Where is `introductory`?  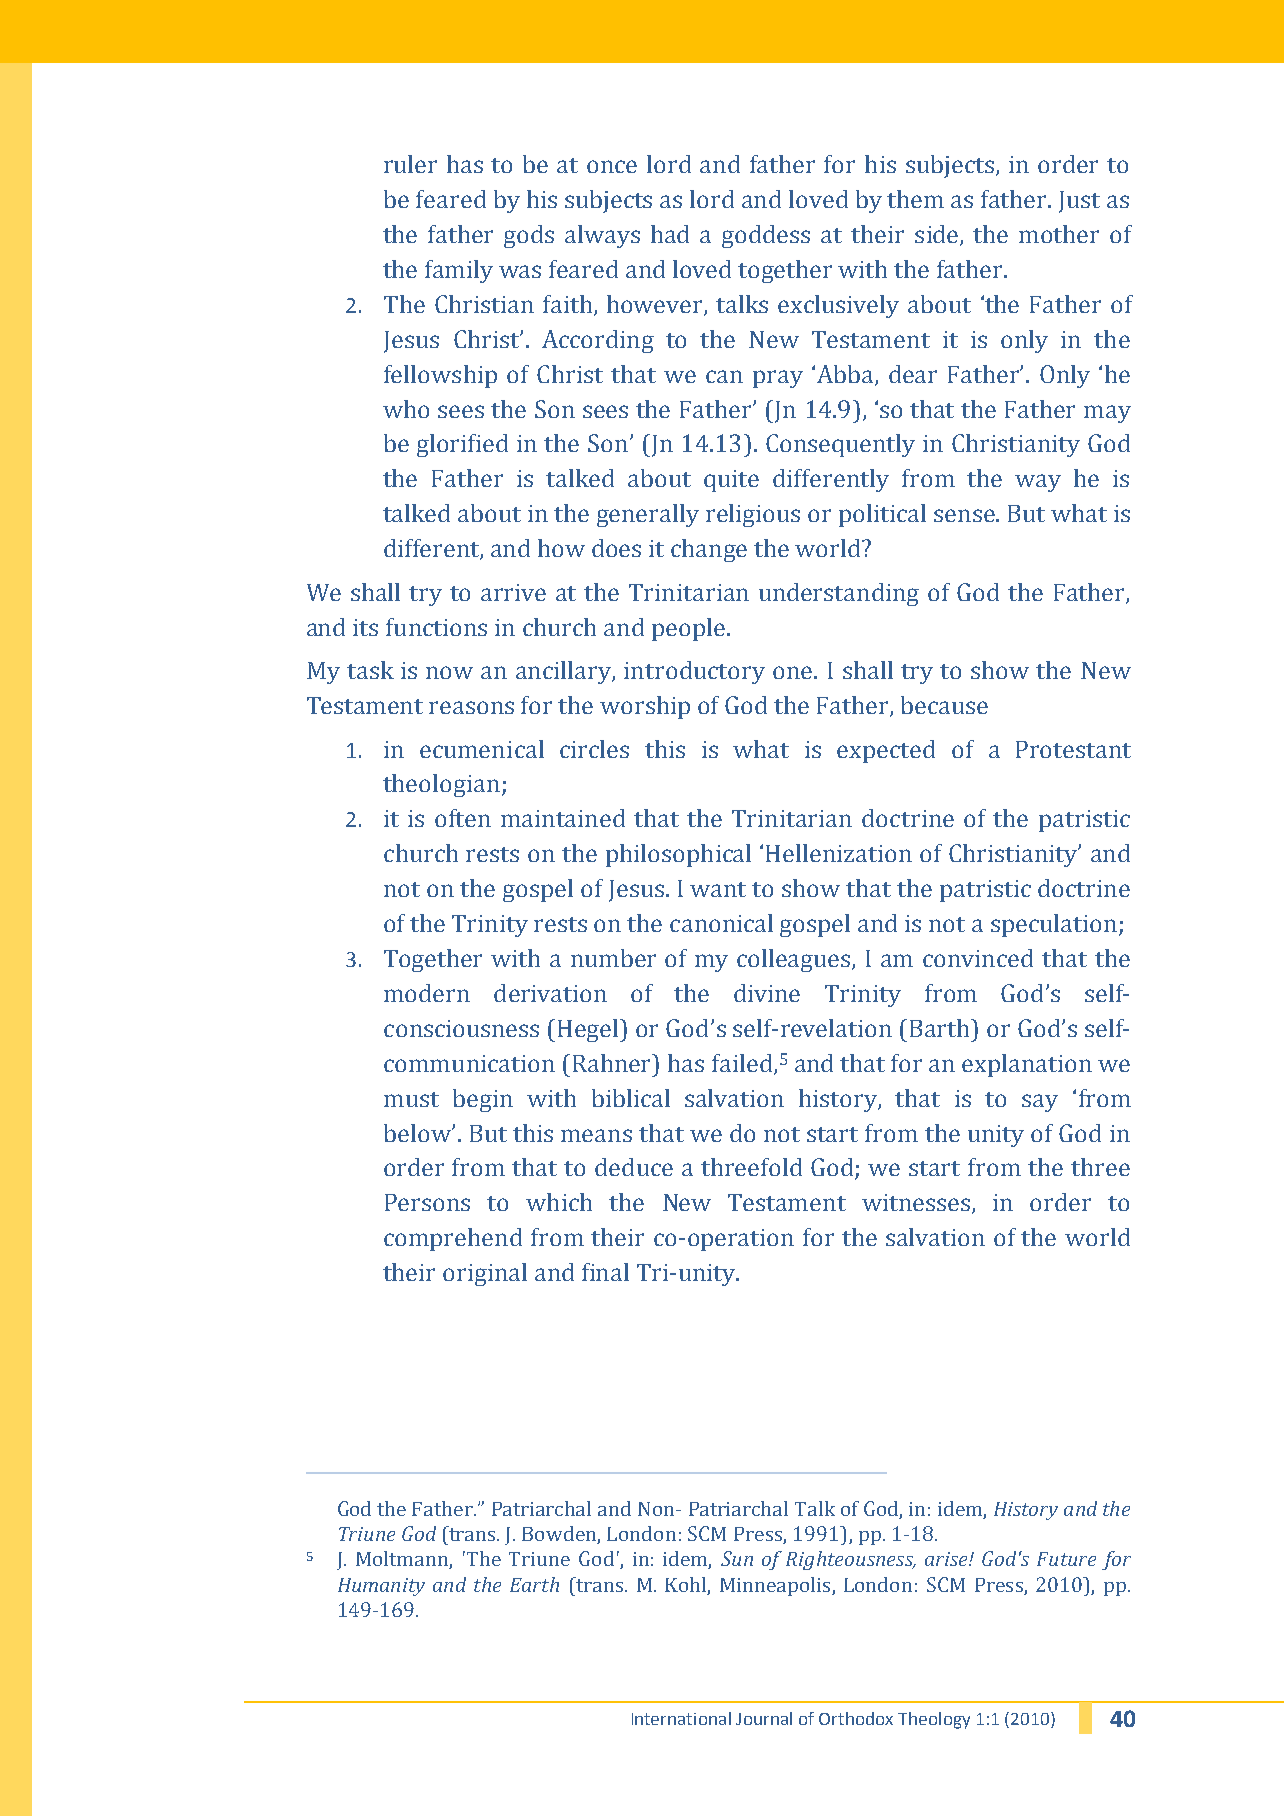
introductory is located at coordinates (694, 672).
